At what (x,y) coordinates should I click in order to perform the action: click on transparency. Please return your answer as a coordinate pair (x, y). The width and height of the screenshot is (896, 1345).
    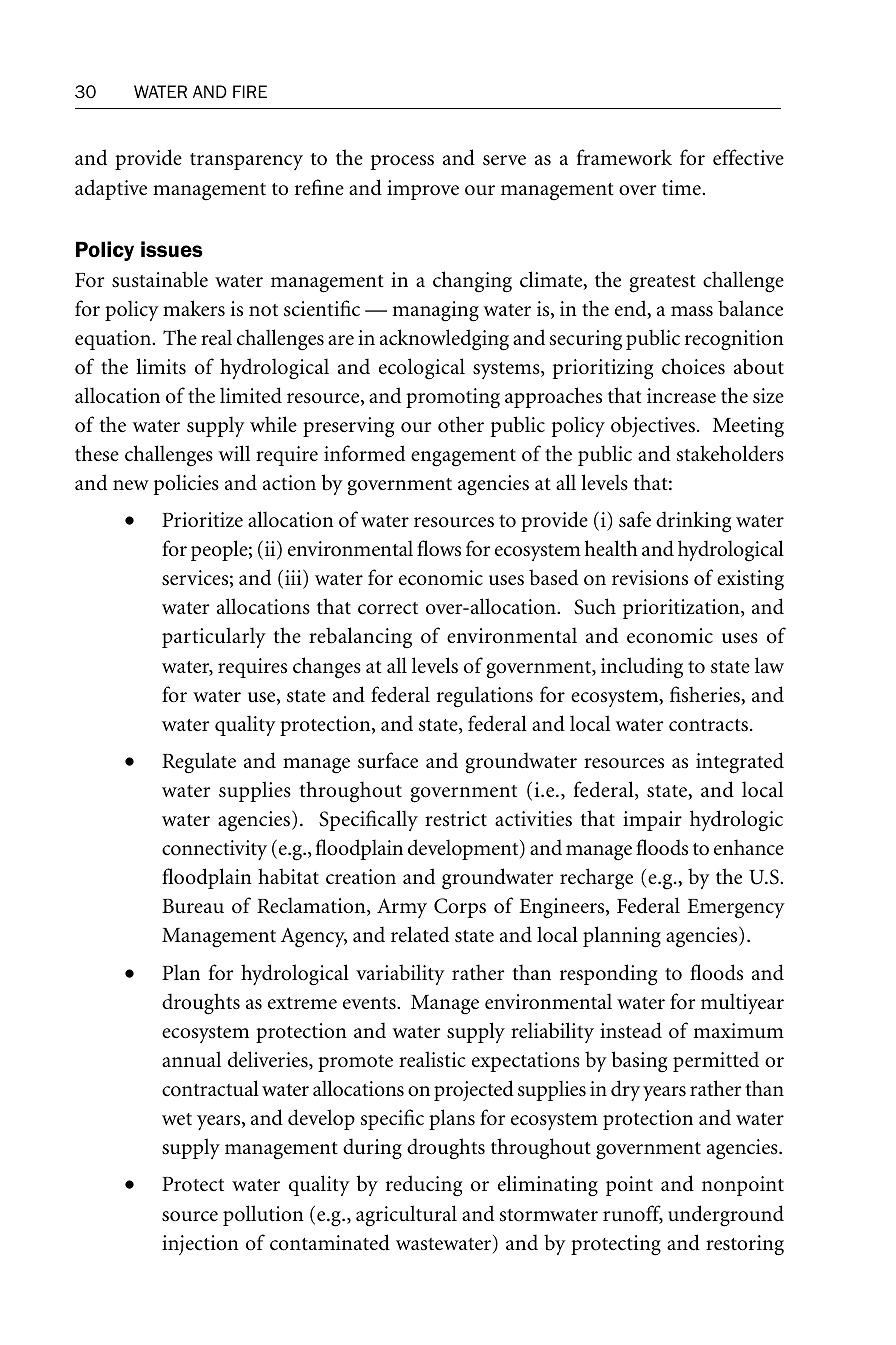
    Looking at the image, I should click on (246, 161).
